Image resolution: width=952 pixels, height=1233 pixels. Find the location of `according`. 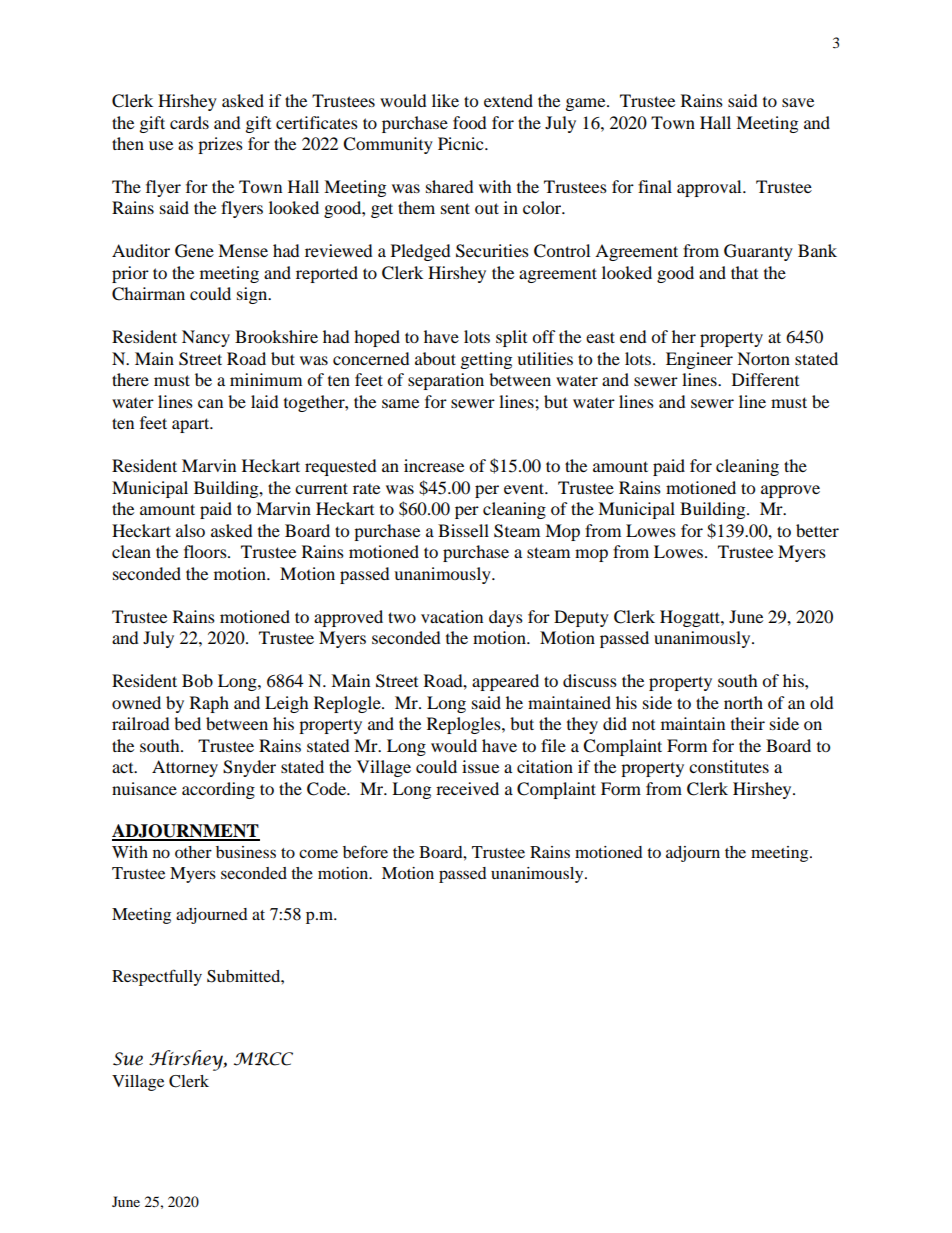

according is located at coordinates (218, 790).
